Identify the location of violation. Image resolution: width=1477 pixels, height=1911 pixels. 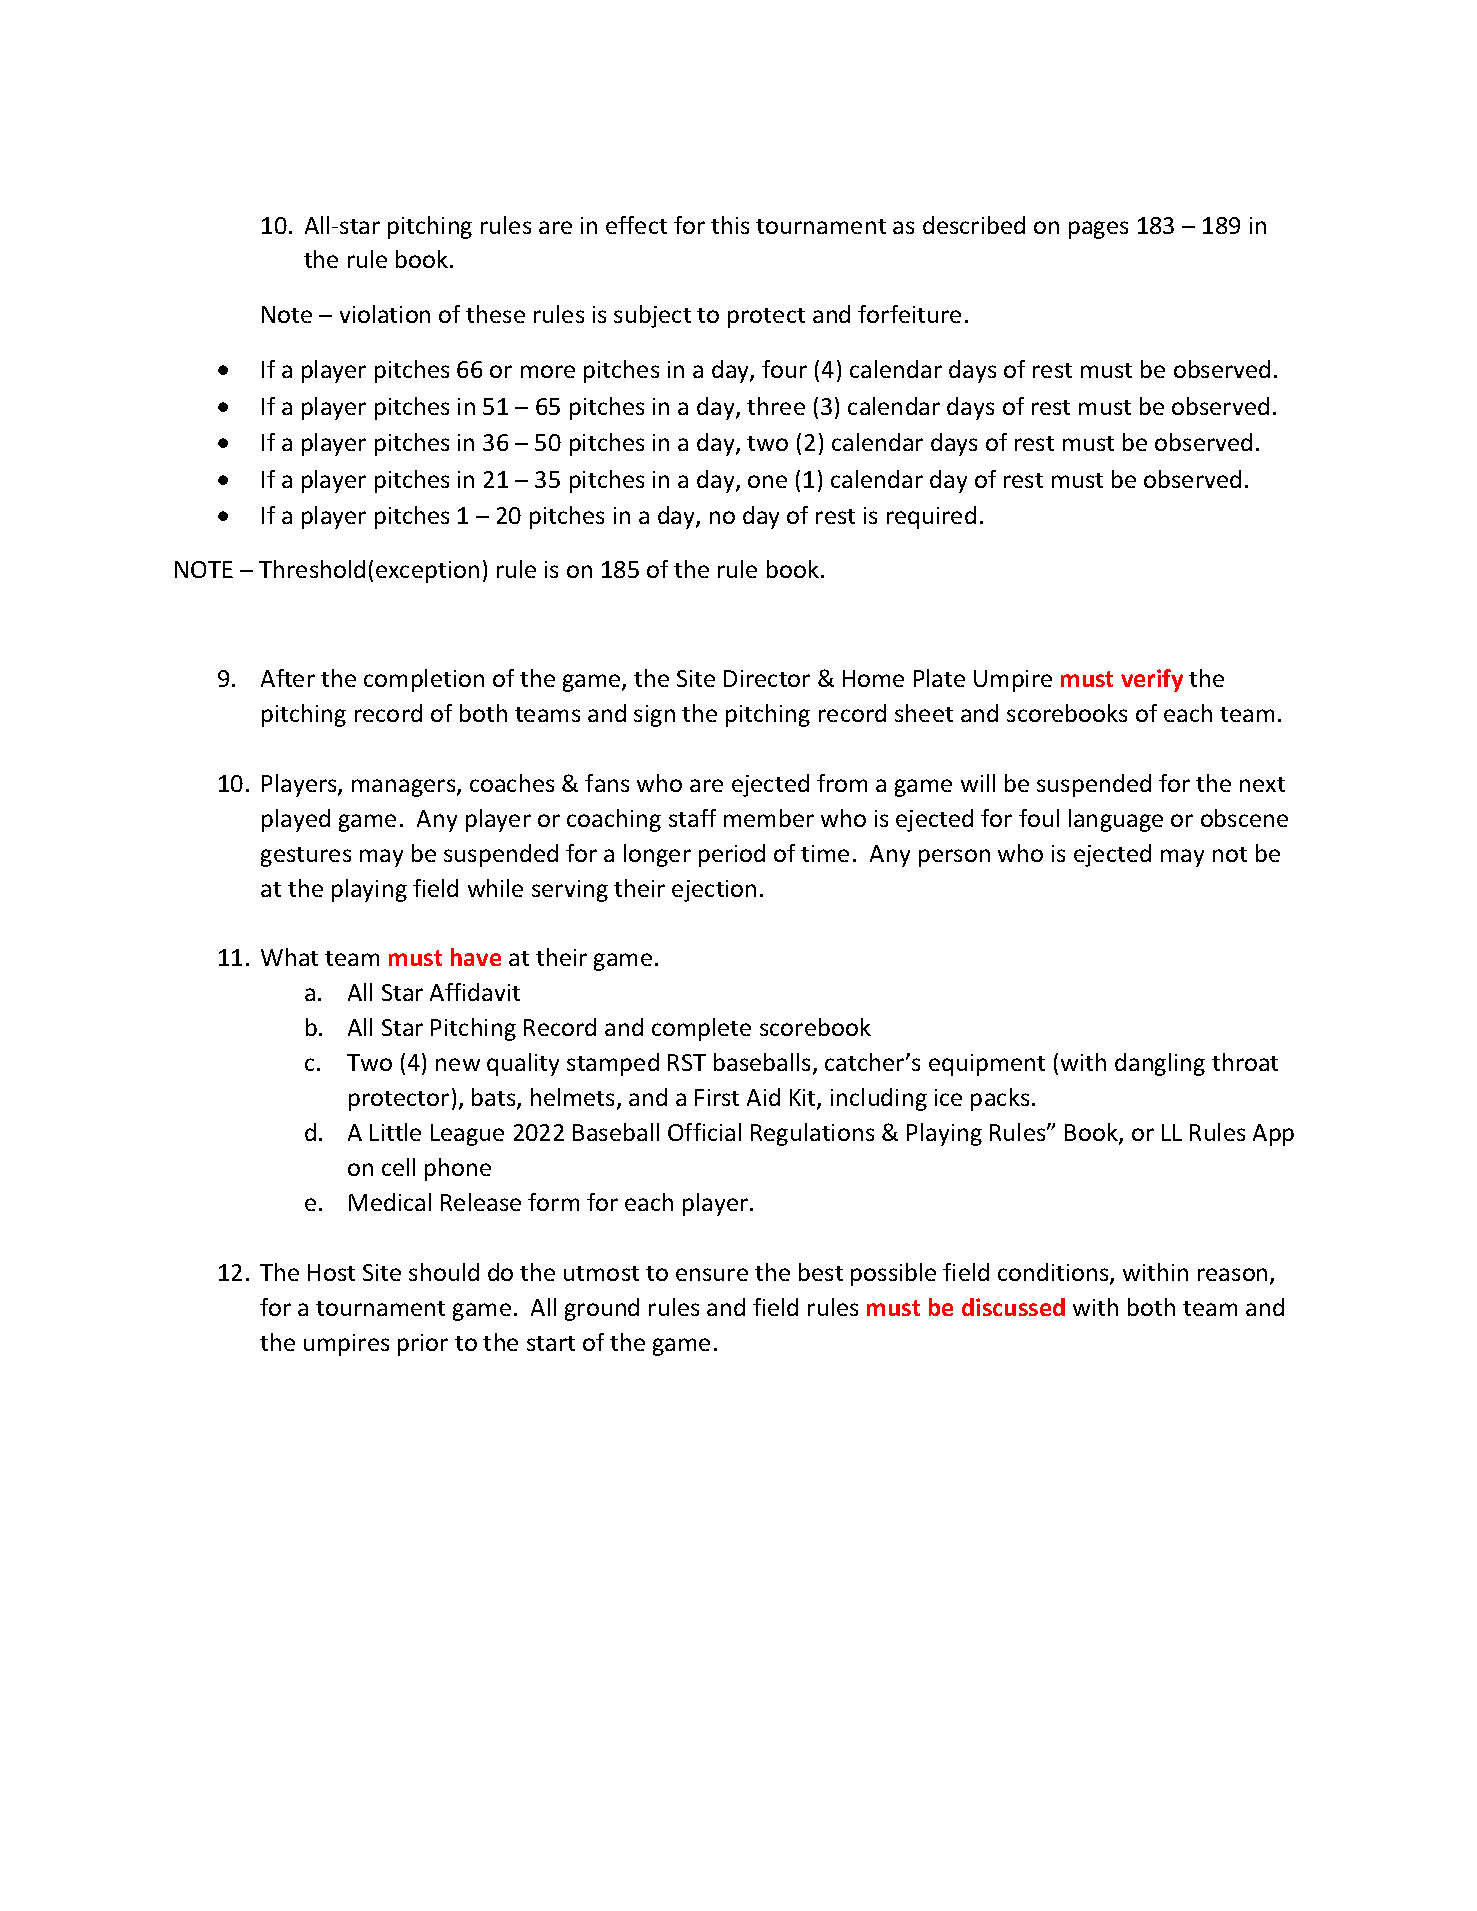
(385, 314).
